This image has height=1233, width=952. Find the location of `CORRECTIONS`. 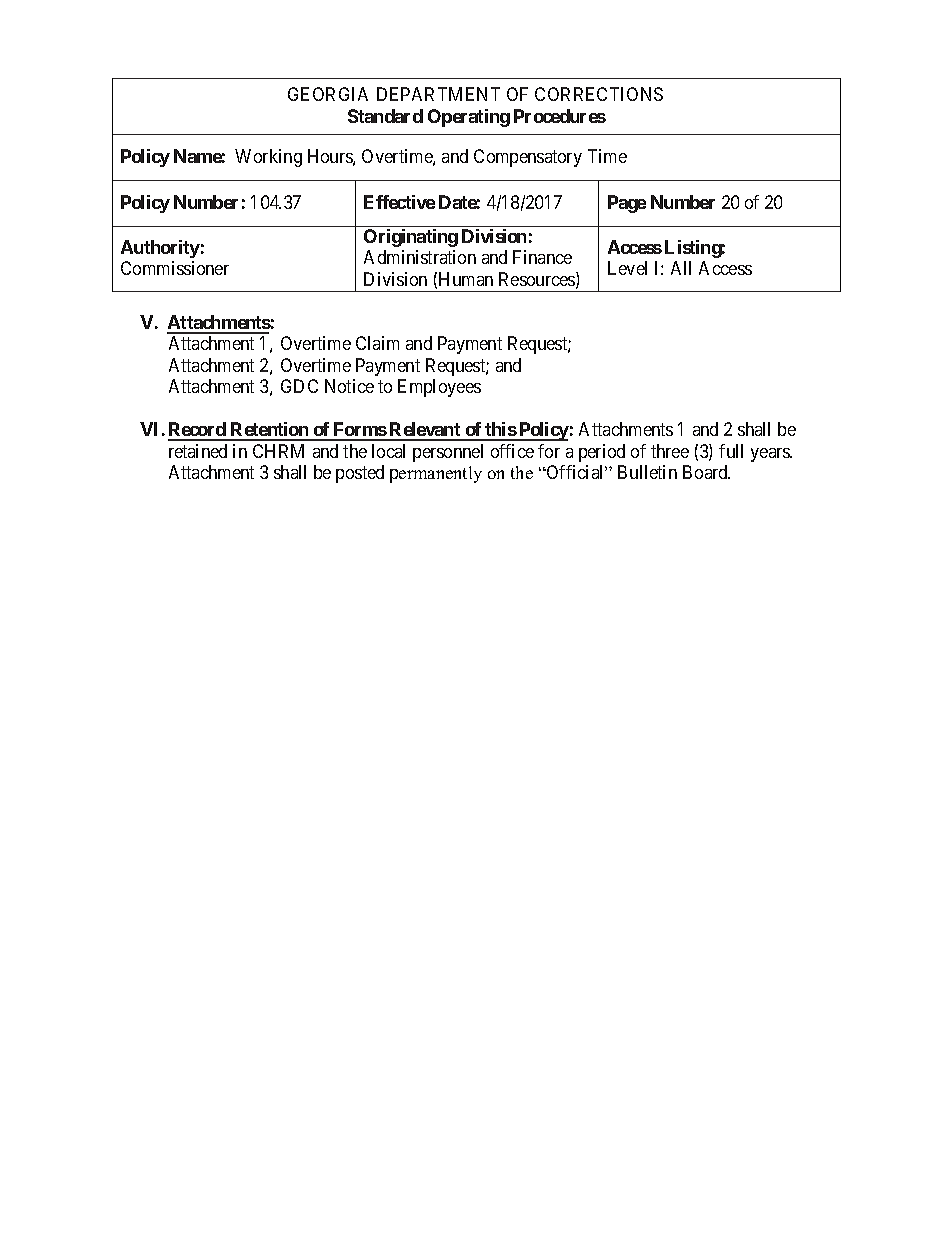

CORRECTIONS is located at coordinates (599, 94).
